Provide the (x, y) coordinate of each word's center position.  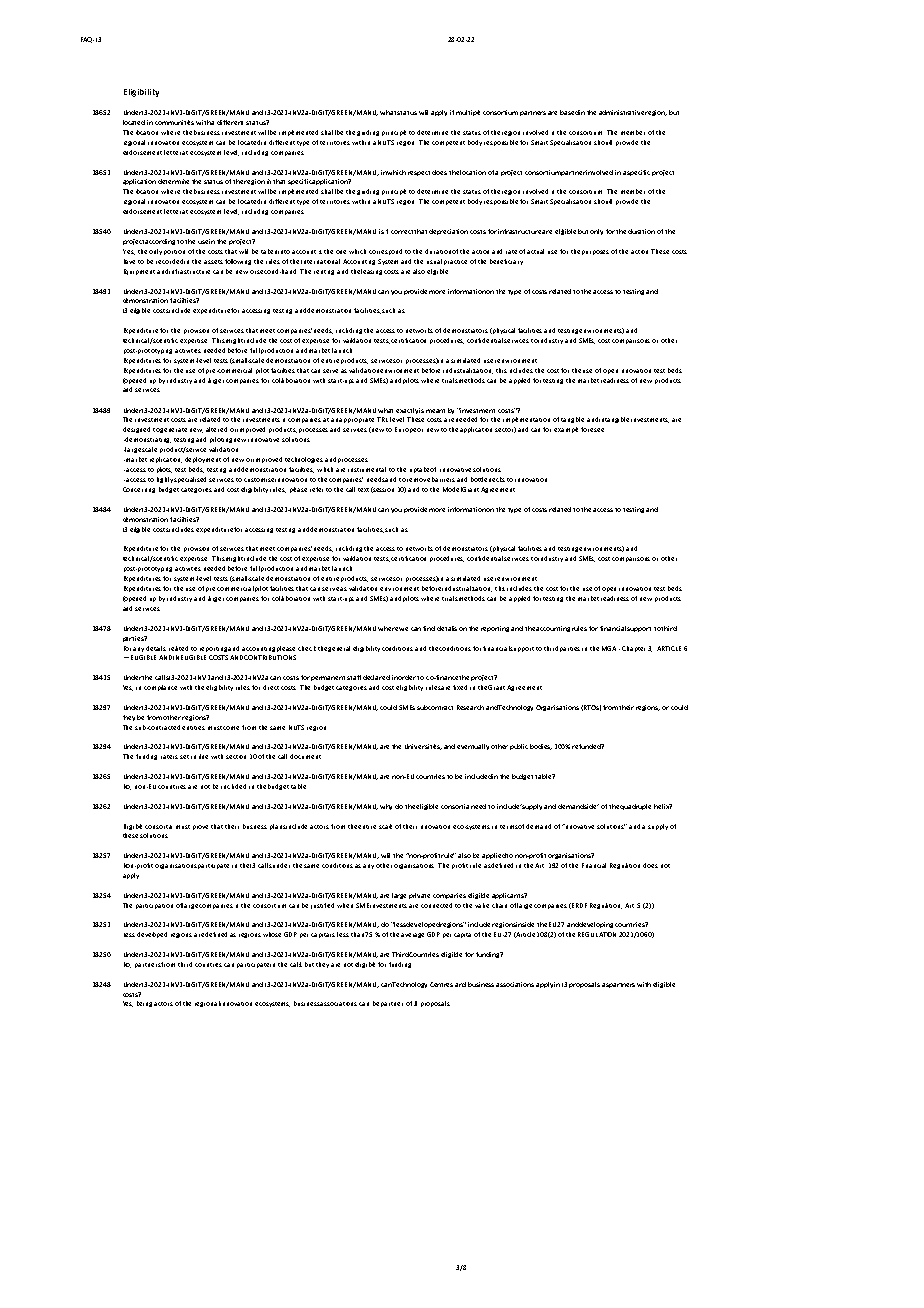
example (566, 430)
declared (376, 677)
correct (403, 232)
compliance (160, 688)
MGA (611, 648)
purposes (595, 252)
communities (174, 122)
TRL (382, 419)
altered (216, 429)
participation (154, 906)
